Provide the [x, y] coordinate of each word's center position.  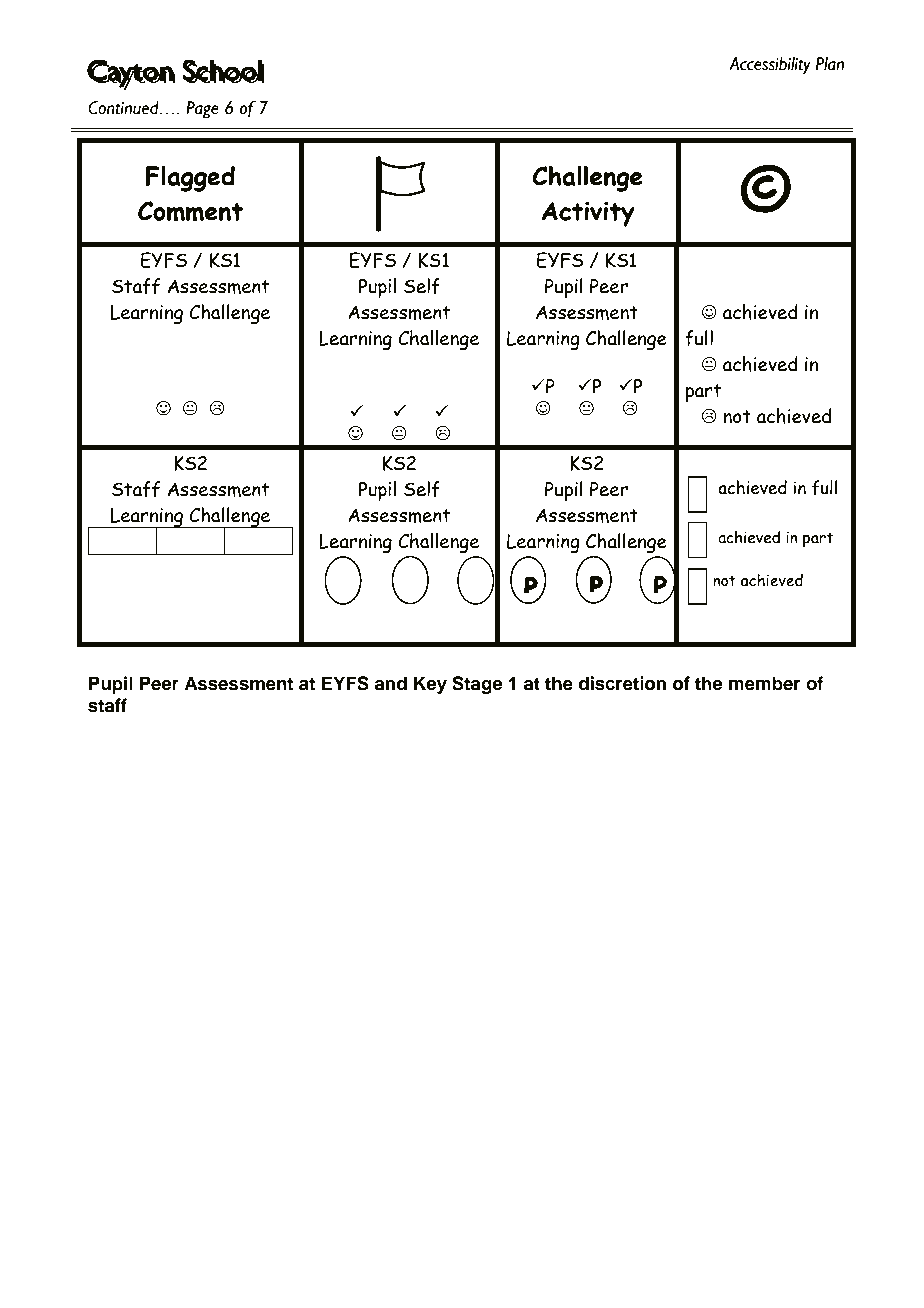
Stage [477, 685]
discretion [622, 683]
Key [430, 685]
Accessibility [770, 66]
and [390, 683]
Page [202, 110]
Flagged [190, 178]
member [765, 683]
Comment [190, 211]
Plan [829, 64]
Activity [588, 214]
